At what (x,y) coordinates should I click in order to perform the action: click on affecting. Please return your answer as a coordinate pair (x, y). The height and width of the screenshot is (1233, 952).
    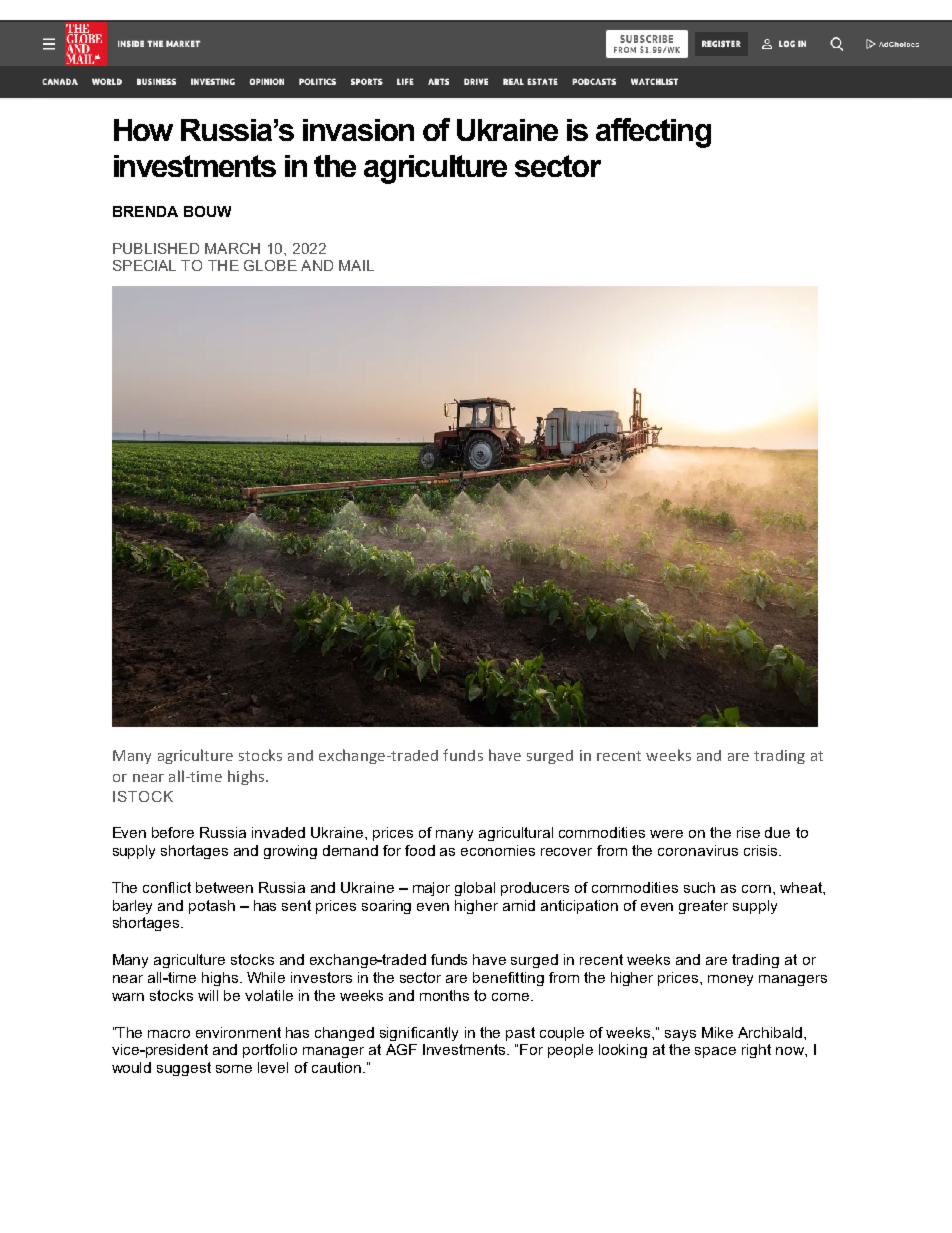
    Looking at the image, I should click on (653, 133).
